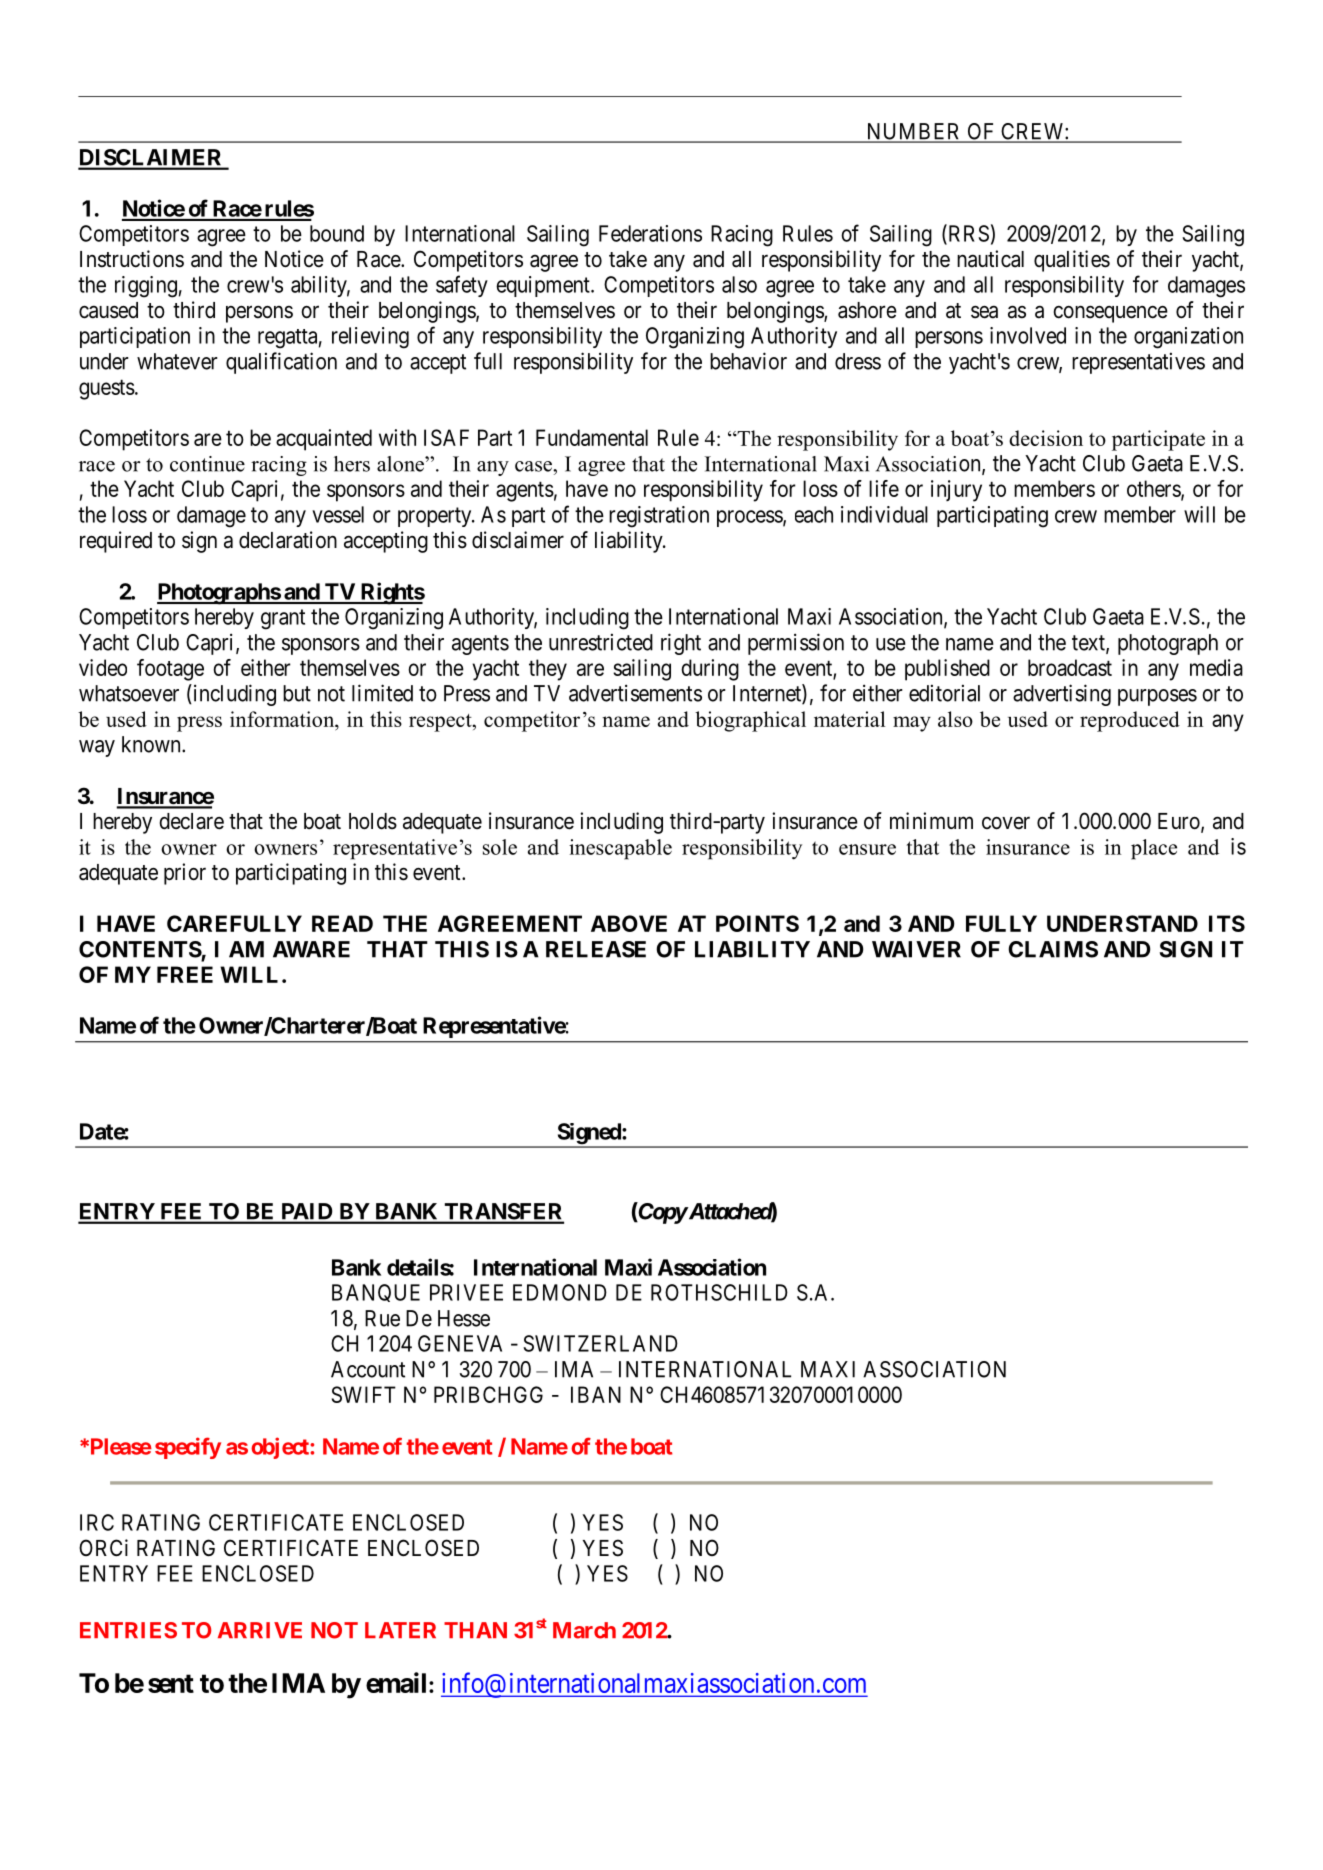  What do you see at coordinates (283, 619) in the page?
I see `grant` at bounding box center [283, 619].
